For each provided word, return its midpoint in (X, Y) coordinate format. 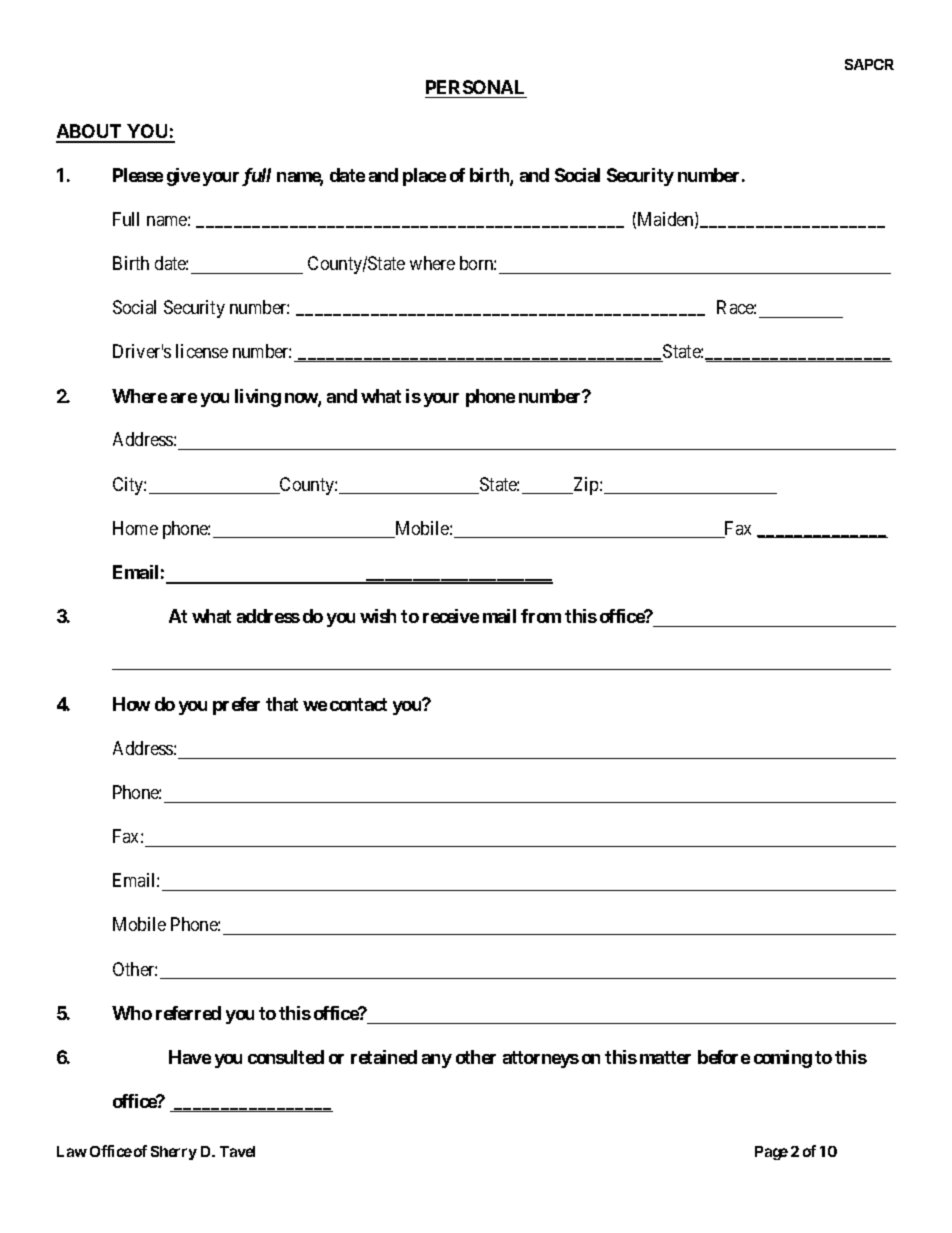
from (541, 616)
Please (138, 175)
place (424, 177)
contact (358, 704)
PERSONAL (475, 87)
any (437, 1061)
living (258, 398)
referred (188, 1013)
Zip (586, 486)
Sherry (174, 1153)
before (724, 1057)
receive (451, 616)
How (131, 704)
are (184, 398)
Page (771, 1153)
